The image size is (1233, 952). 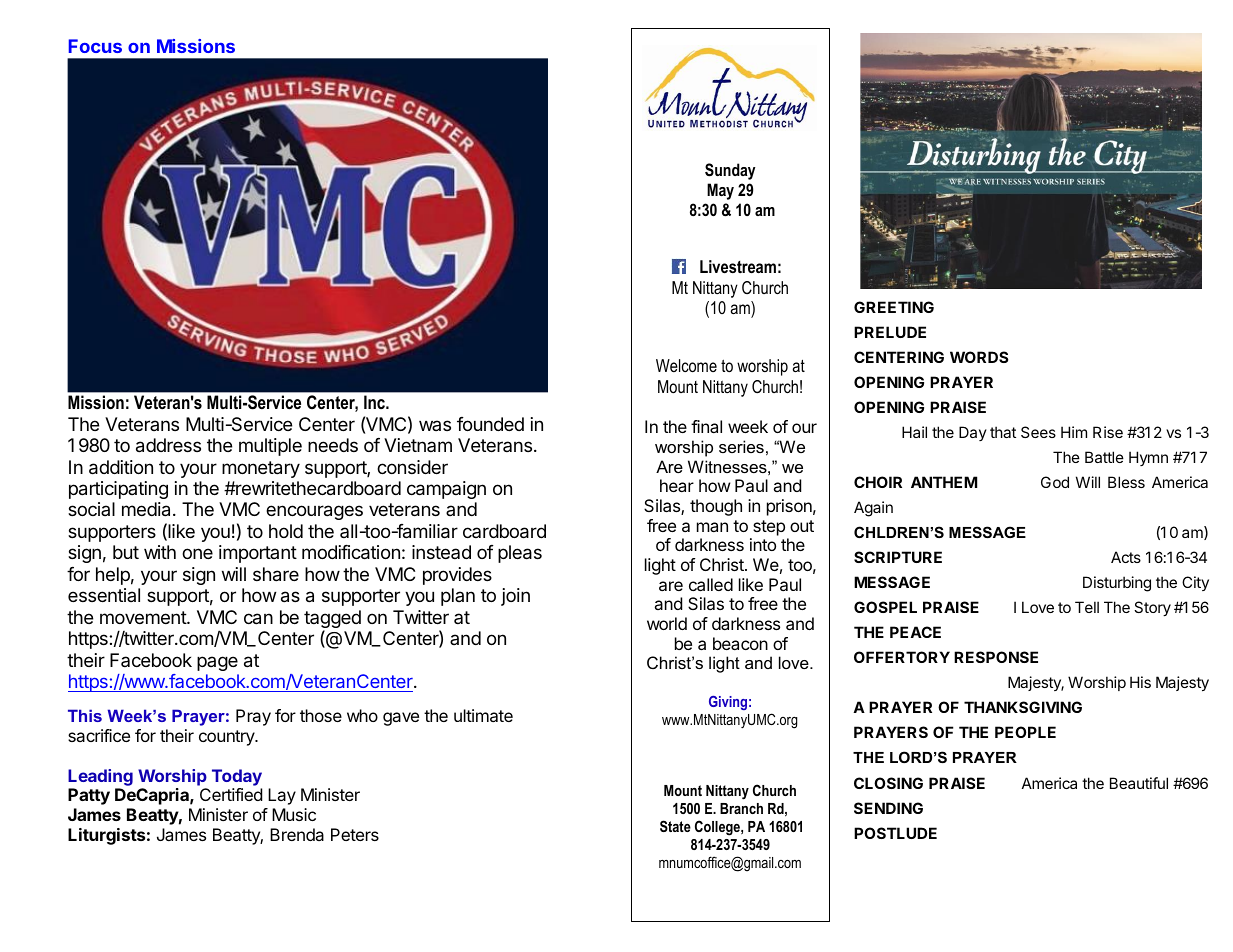 What do you see at coordinates (675, 826) in the page?
I see `State` at bounding box center [675, 826].
